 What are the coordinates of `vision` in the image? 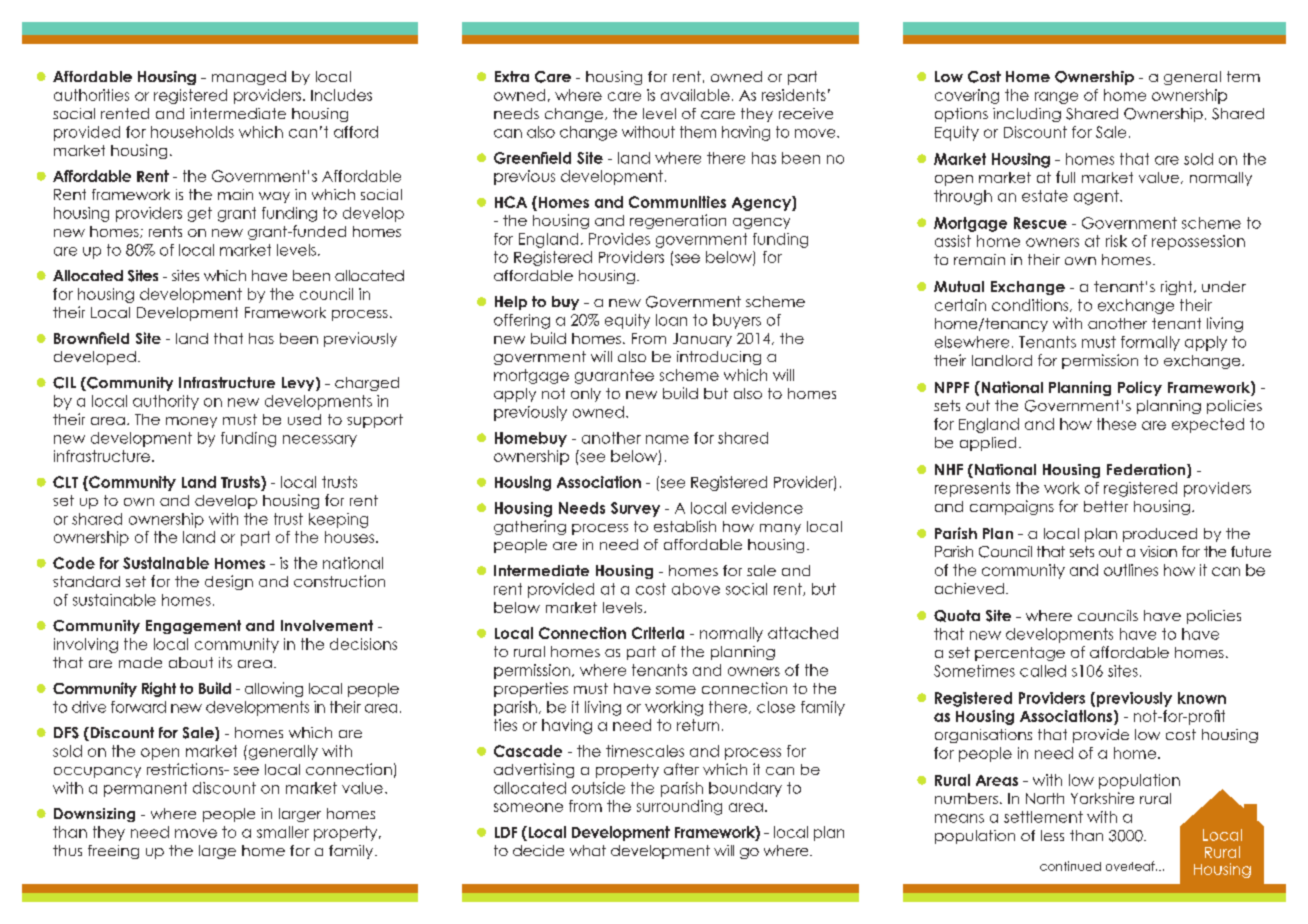 It's located at (1158, 551).
